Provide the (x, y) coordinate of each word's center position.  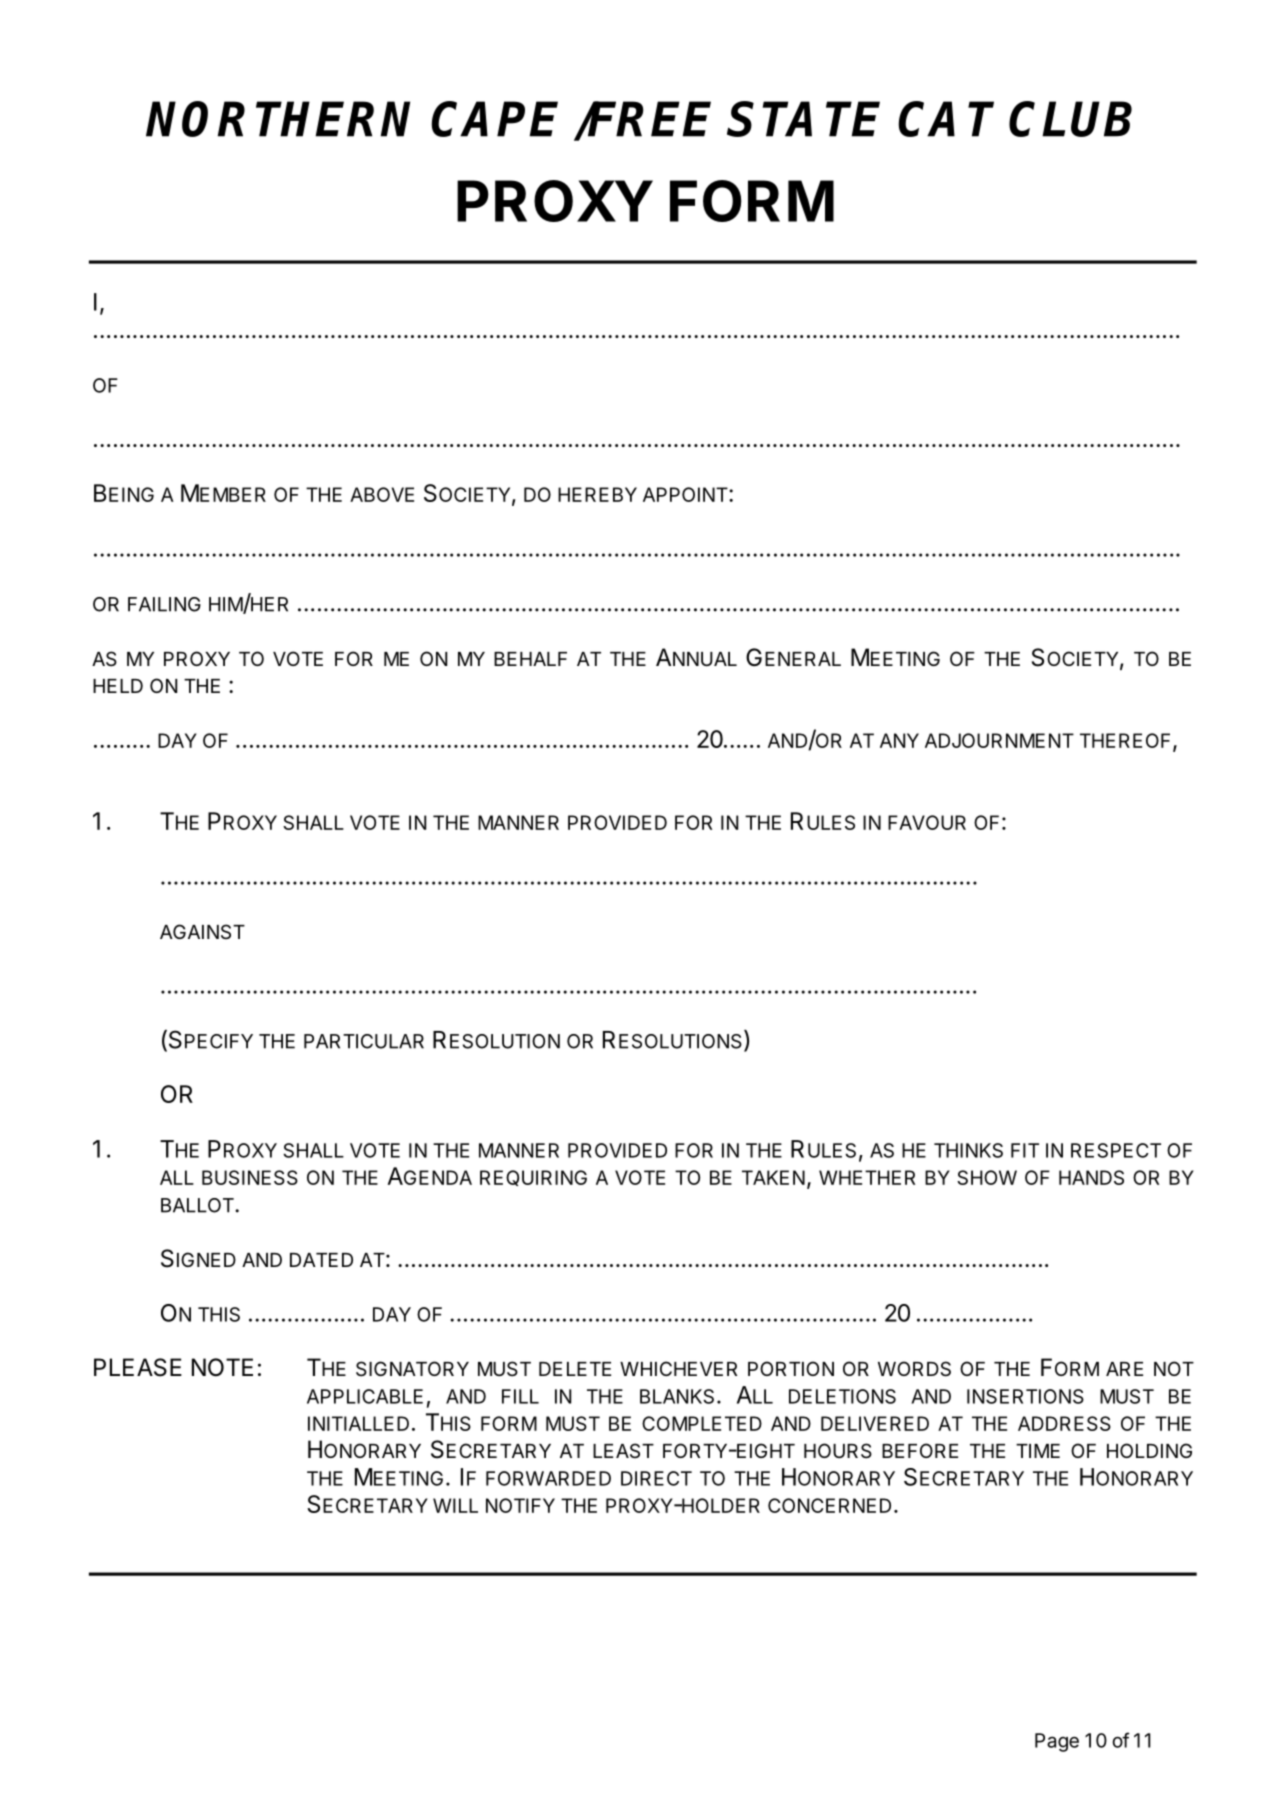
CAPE (494, 119)
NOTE (222, 1367)
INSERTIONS (1025, 1396)
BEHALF (530, 659)
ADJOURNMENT (999, 740)
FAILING (164, 604)
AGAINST (202, 931)
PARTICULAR (364, 1041)
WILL (455, 1505)
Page (1057, 1742)
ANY (899, 740)
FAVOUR (927, 822)
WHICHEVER (678, 1368)
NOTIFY (520, 1505)
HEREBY (597, 494)
